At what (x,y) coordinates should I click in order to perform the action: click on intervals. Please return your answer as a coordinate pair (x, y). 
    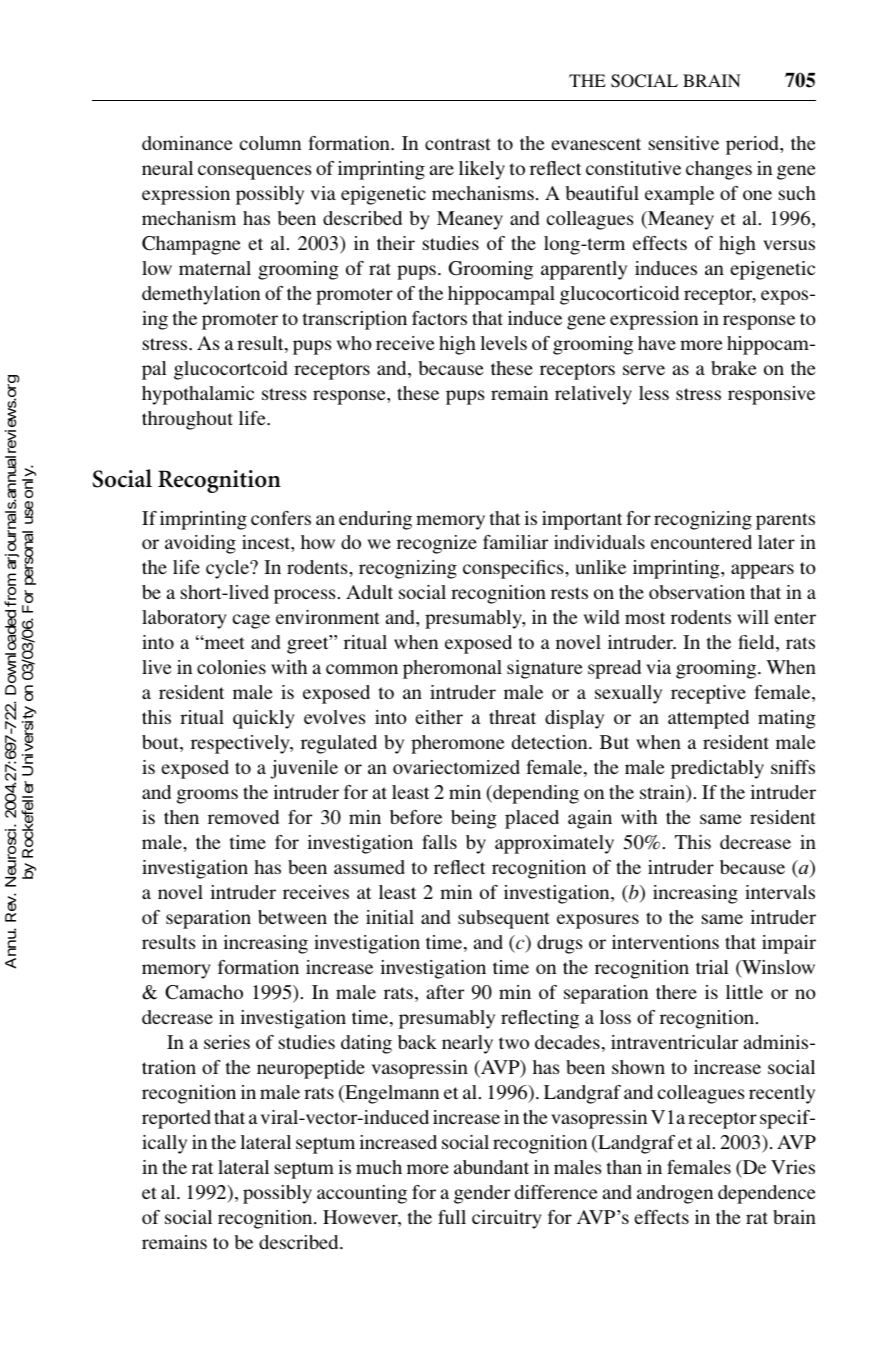
    Looking at the image, I should click on (780, 892).
